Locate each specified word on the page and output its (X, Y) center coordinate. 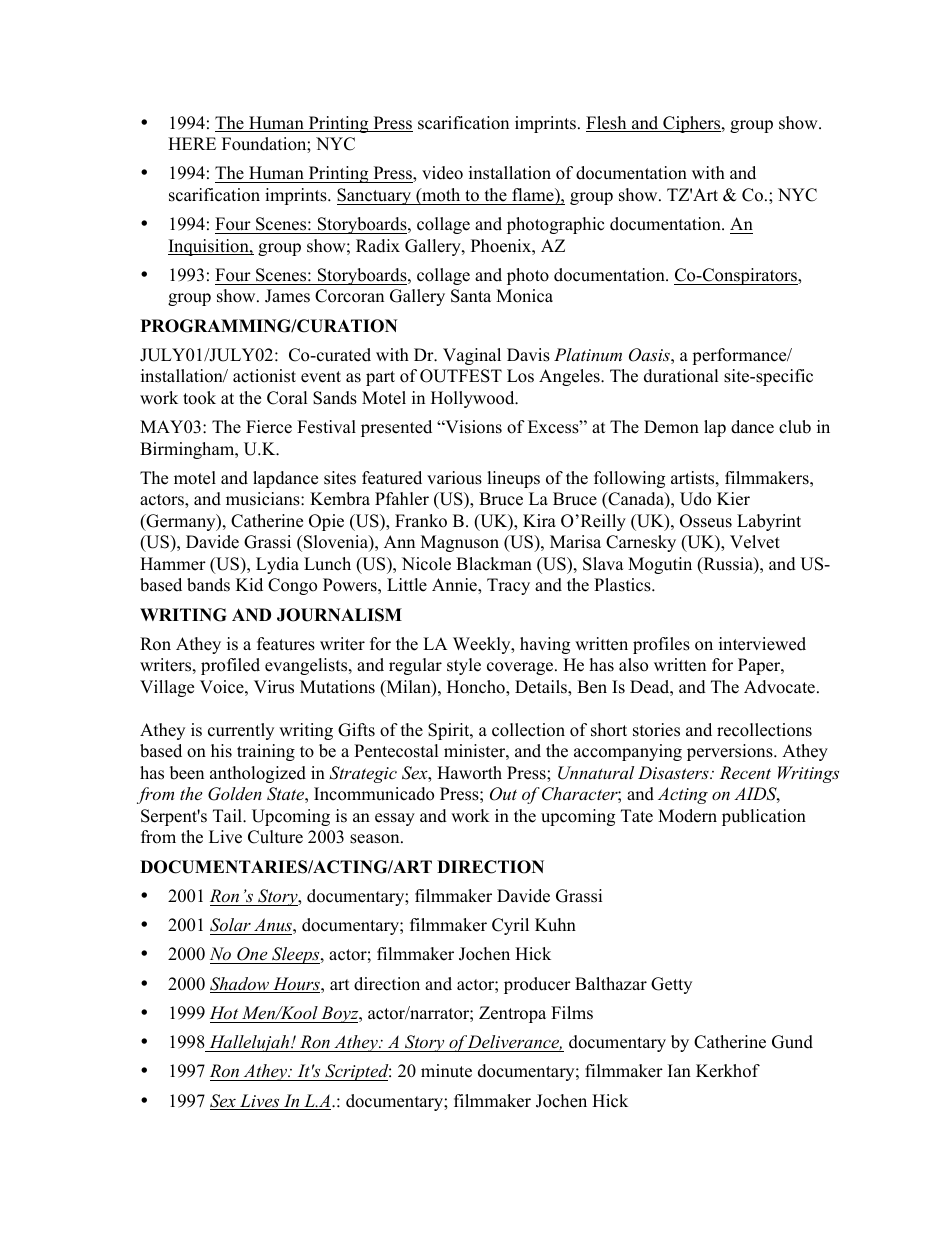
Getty (671, 985)
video (442, 173)
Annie (455, 586)
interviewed (762, 644)
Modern (687, 816)
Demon (671, 427)
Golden (235, 794)
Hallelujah (249, 1043)
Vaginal (472, 356)
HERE (192, 143)
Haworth (469, 773)
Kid (249, 585)
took (199, 398)
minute (446, 1071)
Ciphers (692, 124)
